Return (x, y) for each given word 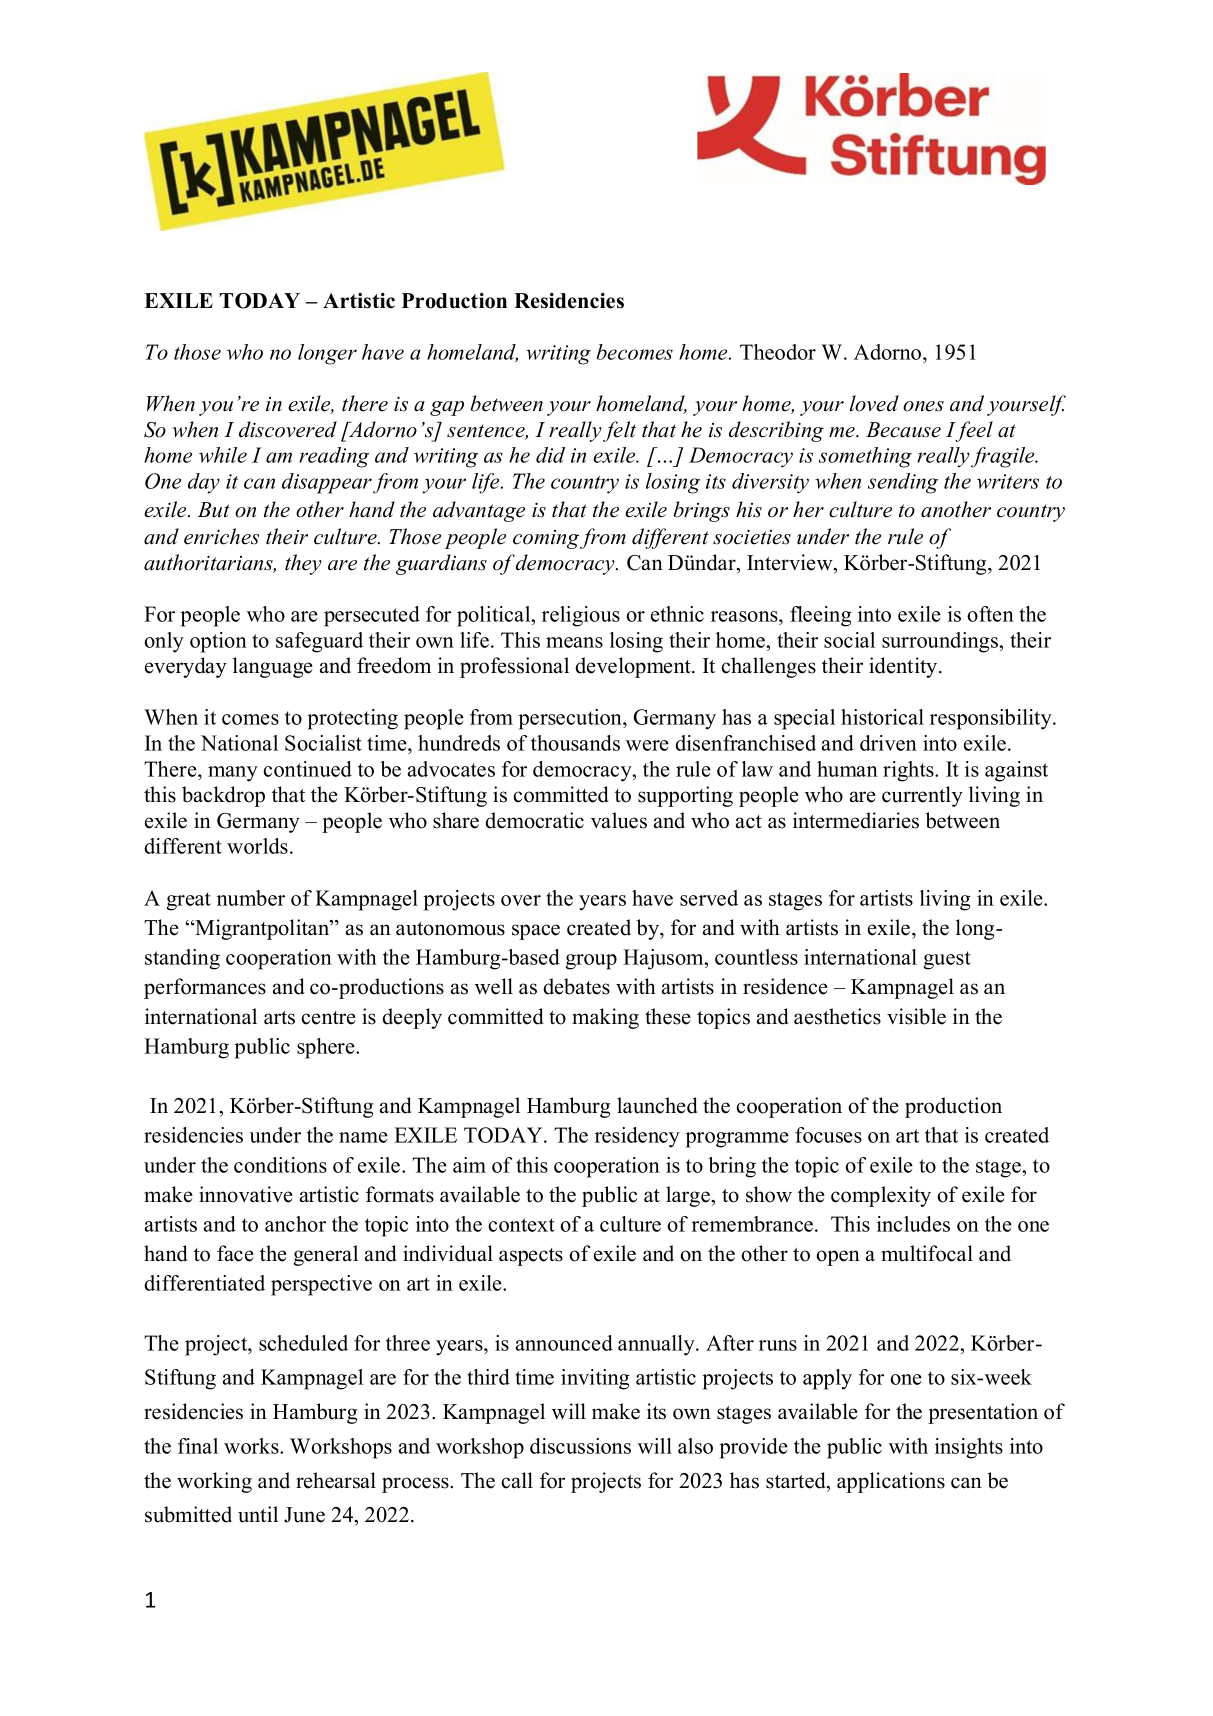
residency (637, 1137)
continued (307, 769)
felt (619, 431)
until (258, 1514)
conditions (280, 1165)
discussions (580, 1446)
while (223, 455)
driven (888, 743)
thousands (575, 743)
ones (923, 406)
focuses (828, 1135)
